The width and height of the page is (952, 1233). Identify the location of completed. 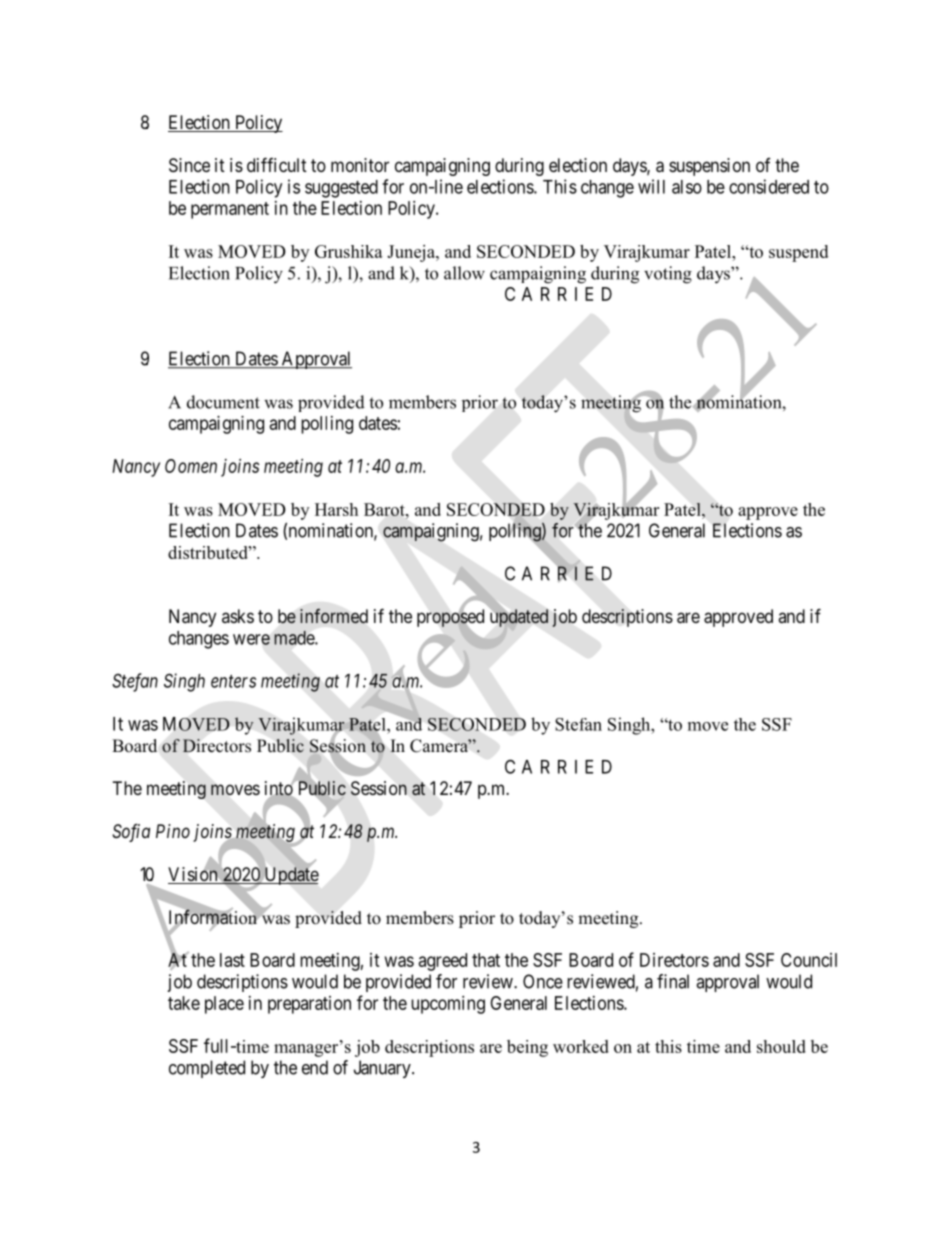
(207, 1069).
